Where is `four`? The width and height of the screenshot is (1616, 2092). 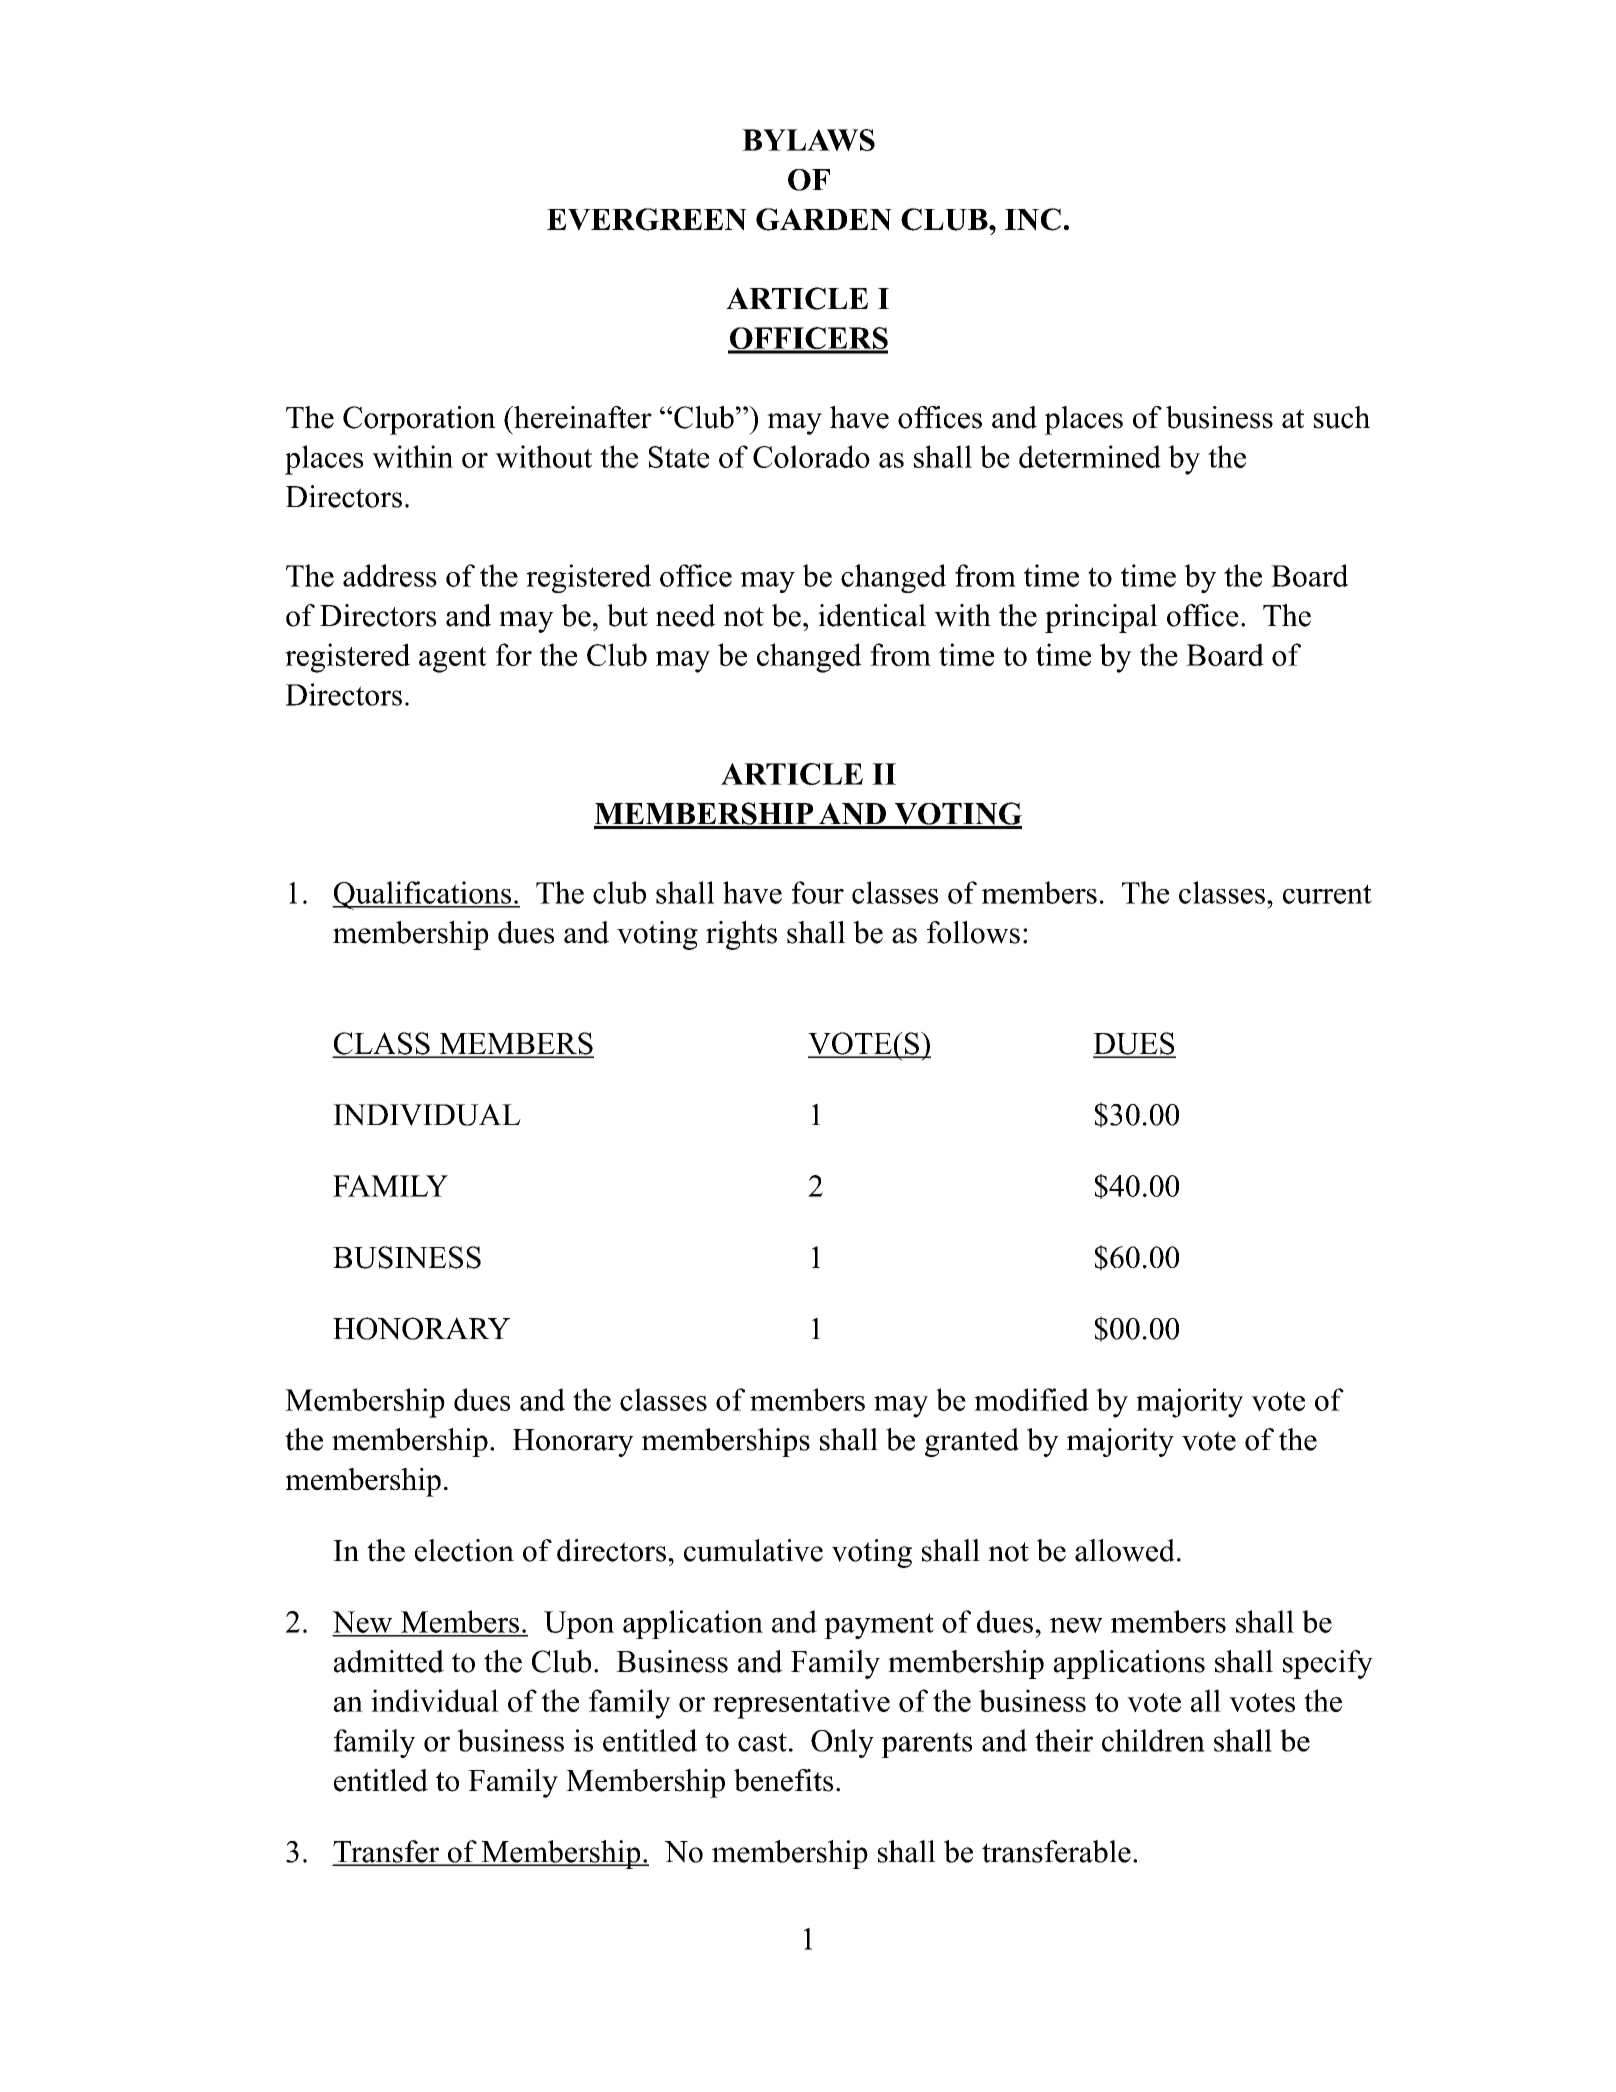
four is located at coordinates (818, 892).
